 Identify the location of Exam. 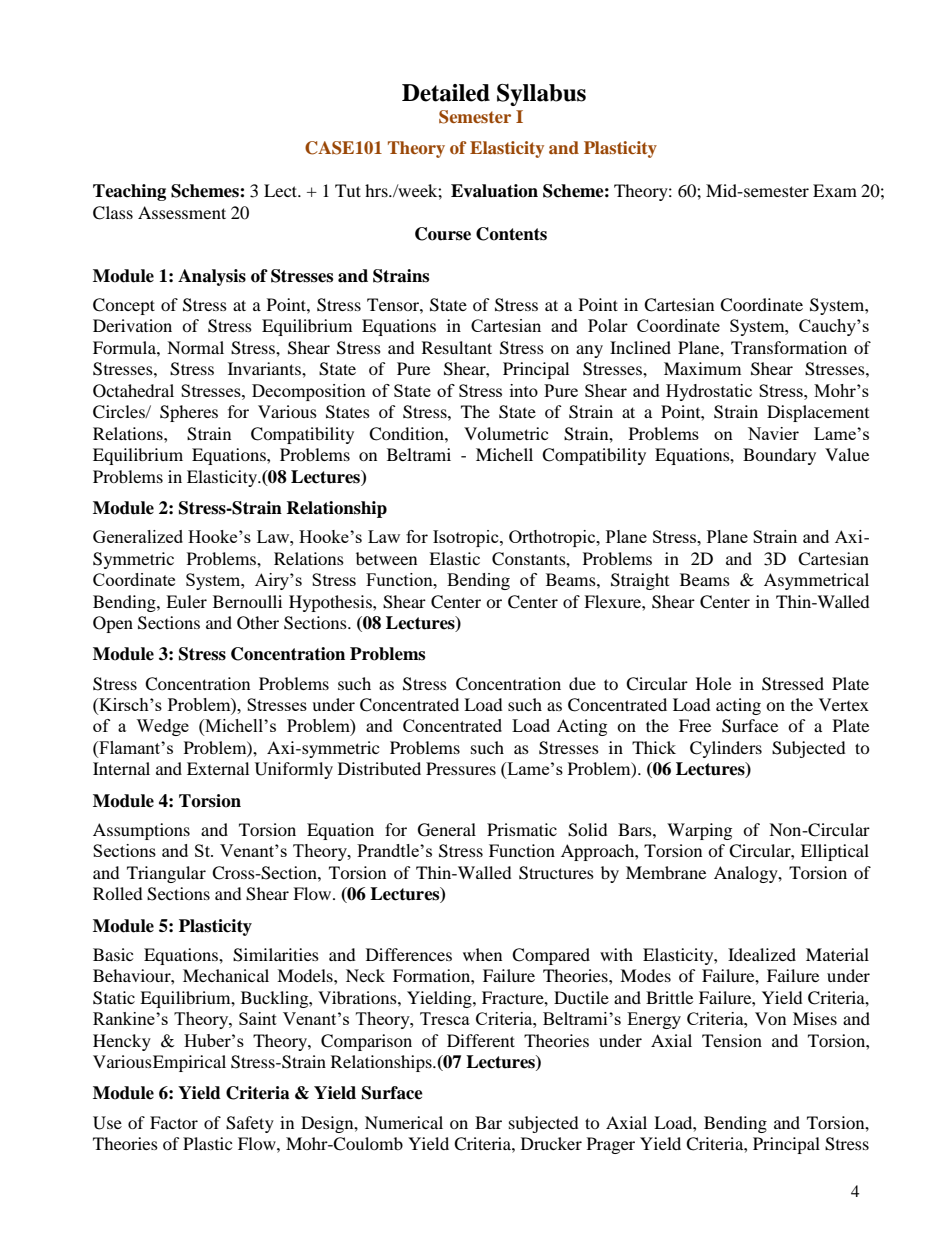
(835, 190).
